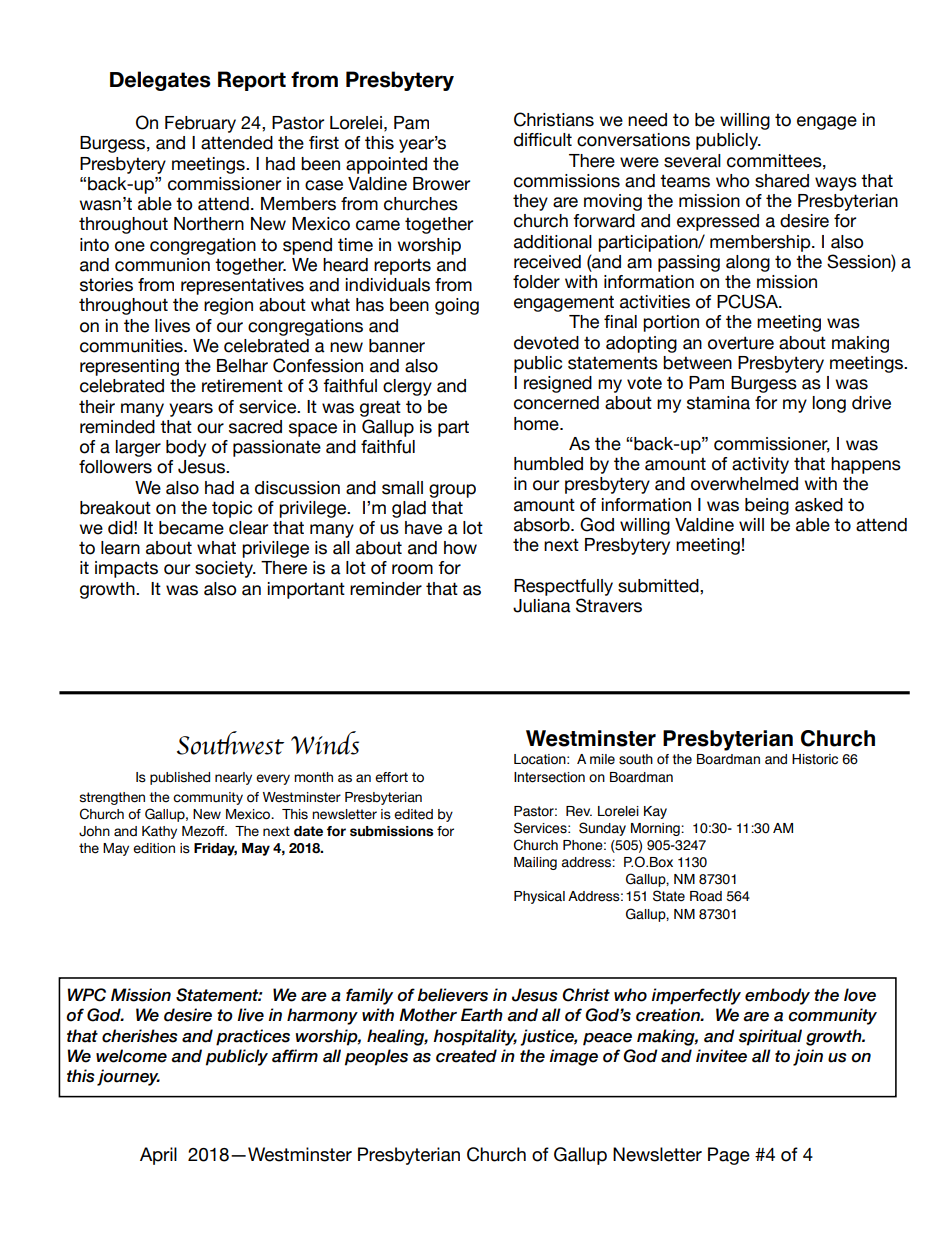 The width and height of the screenshot is (952, 1233). I want to click on shared, so click(782, 181).
